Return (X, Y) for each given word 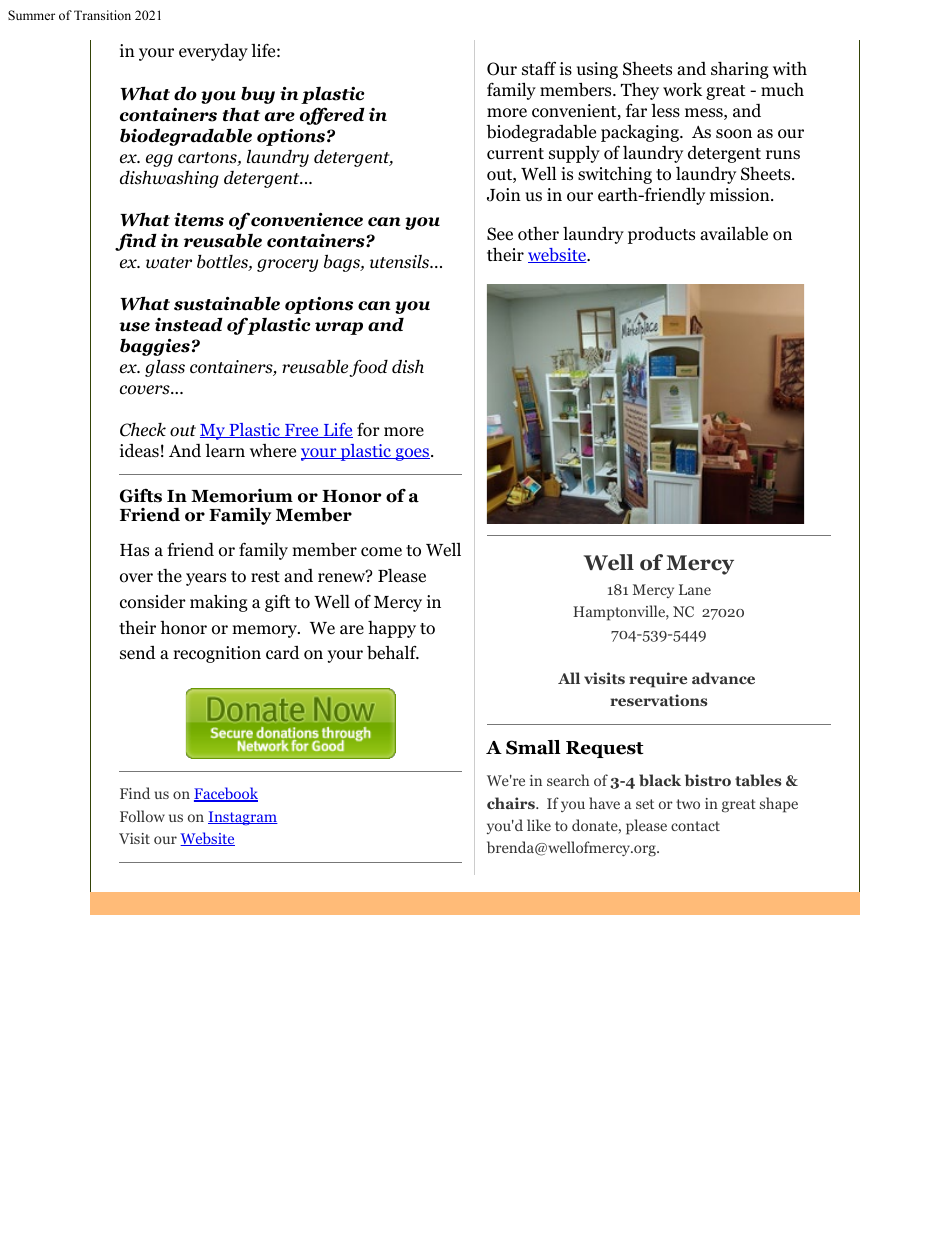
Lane (695, 589)
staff (539, 68)
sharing (740, 70)
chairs (512, 803)
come (381, 552)
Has (134, 550)
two (688, 804)
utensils (400, 262)
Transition (102, 15)
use (134, 327)
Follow (142, 816)
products (661, 235)
